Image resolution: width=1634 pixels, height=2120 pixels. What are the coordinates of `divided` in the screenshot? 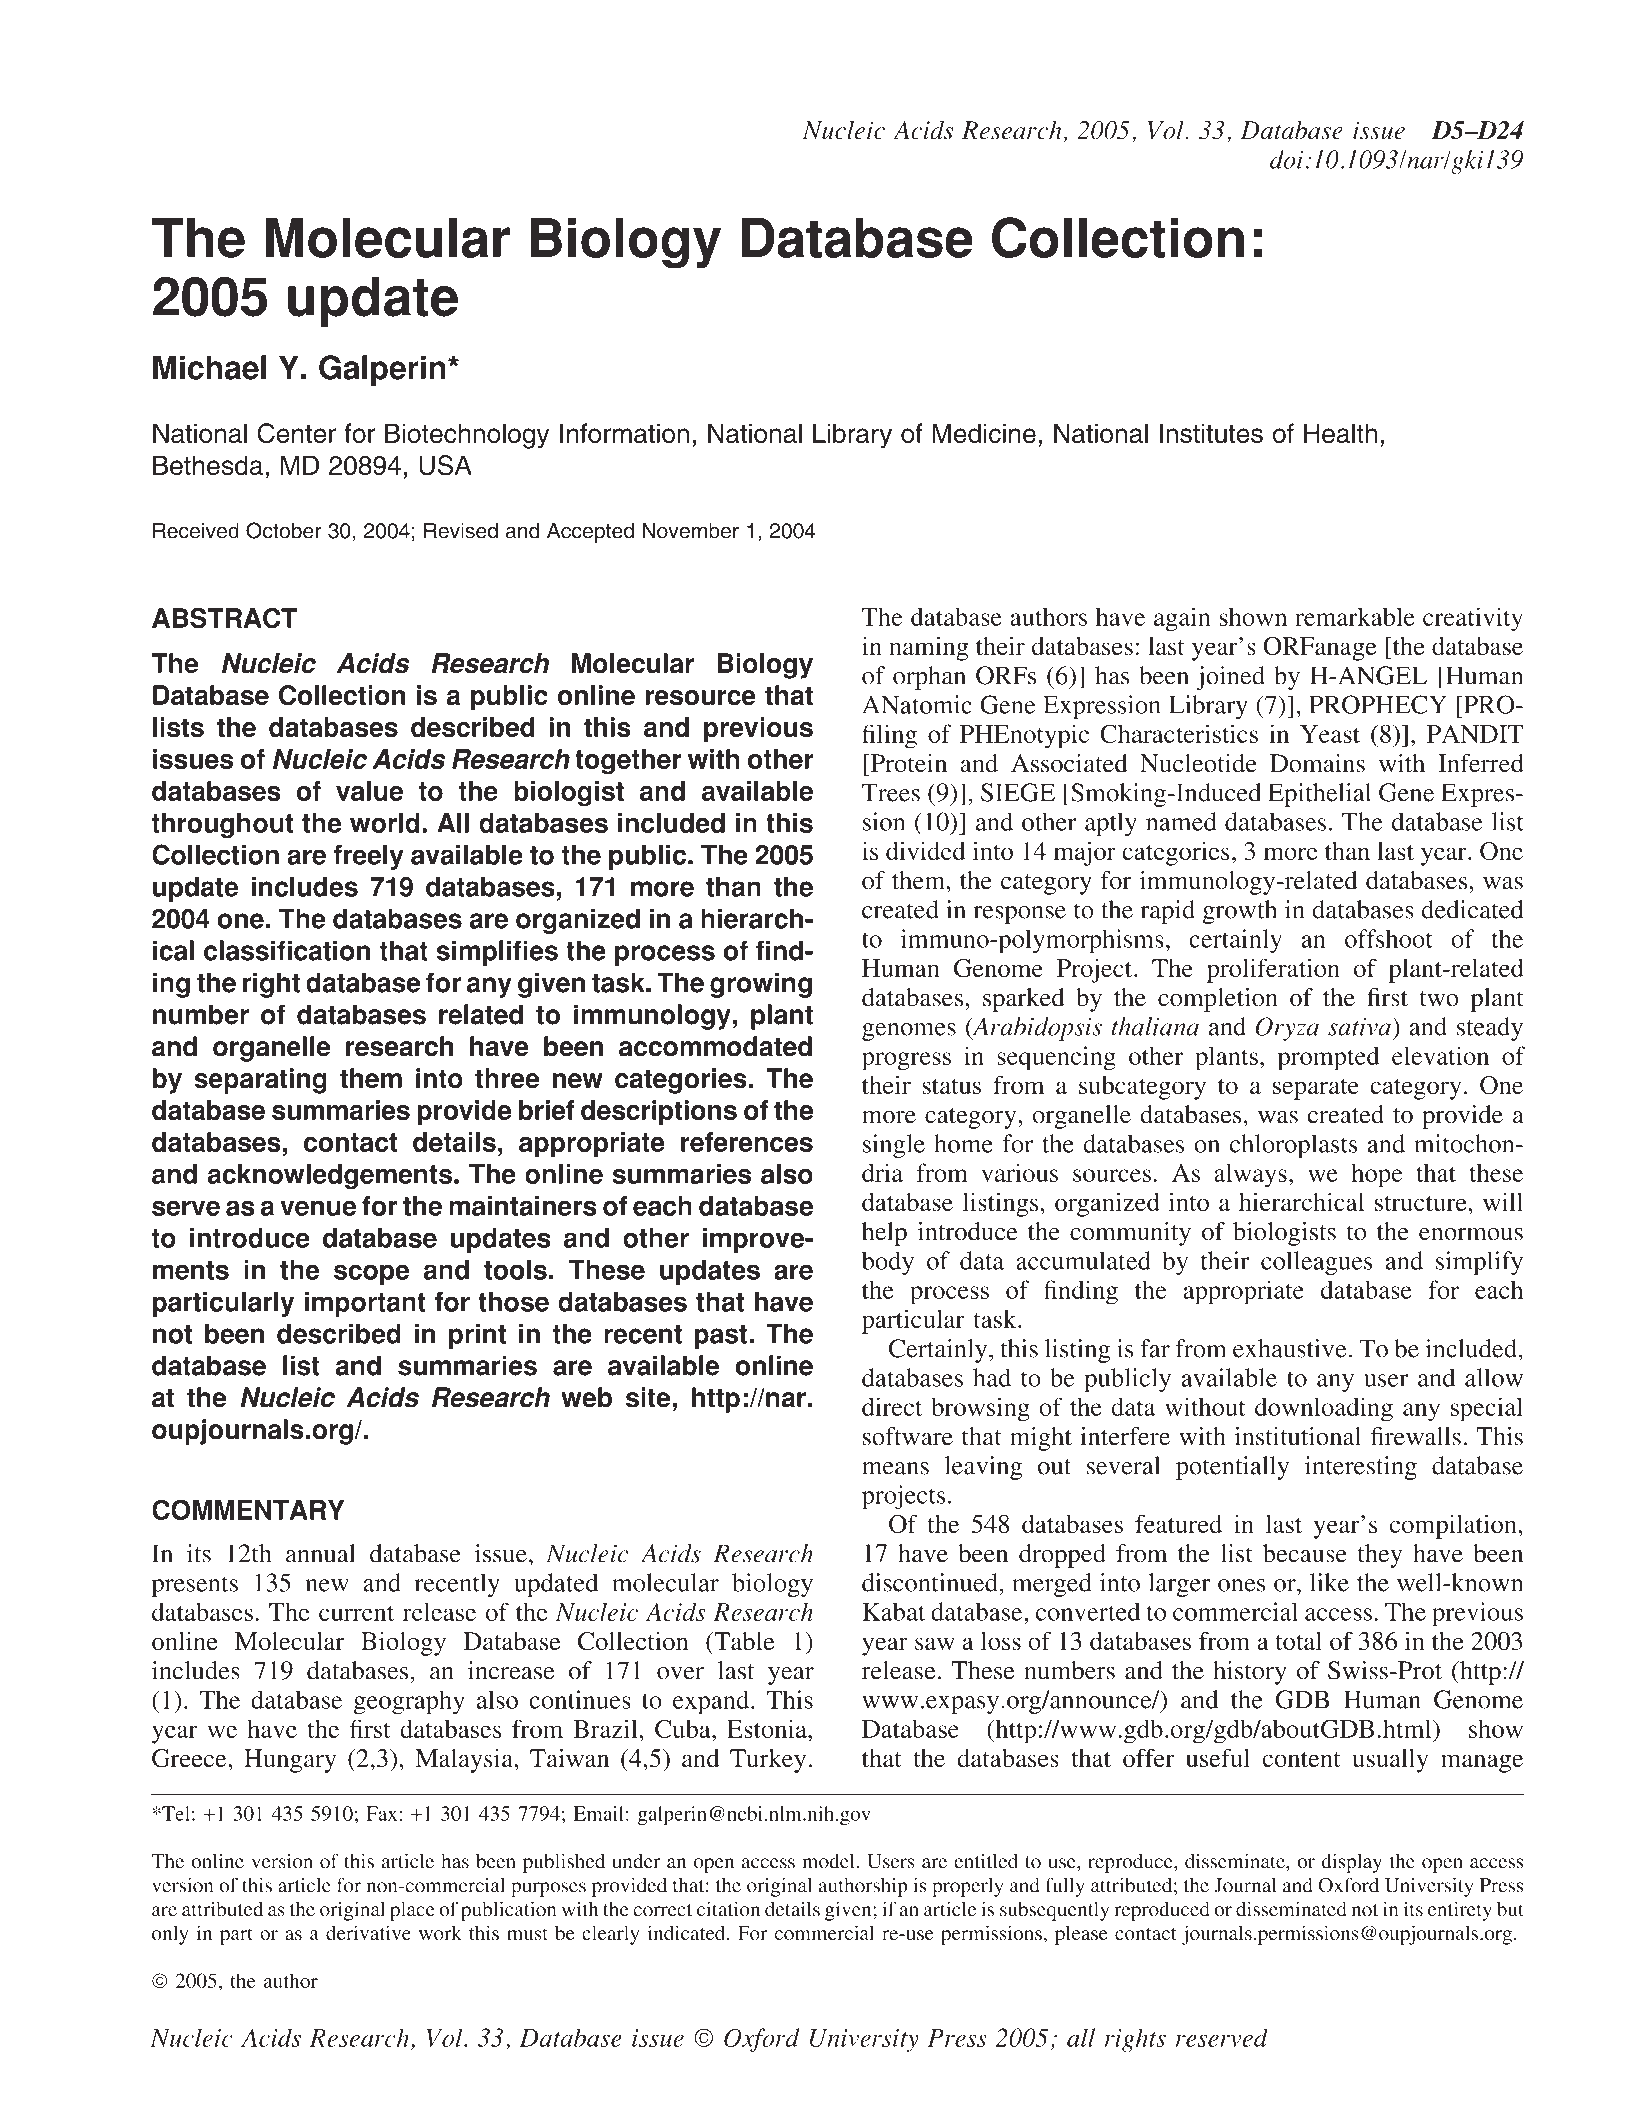 It's located at (926, 850).
